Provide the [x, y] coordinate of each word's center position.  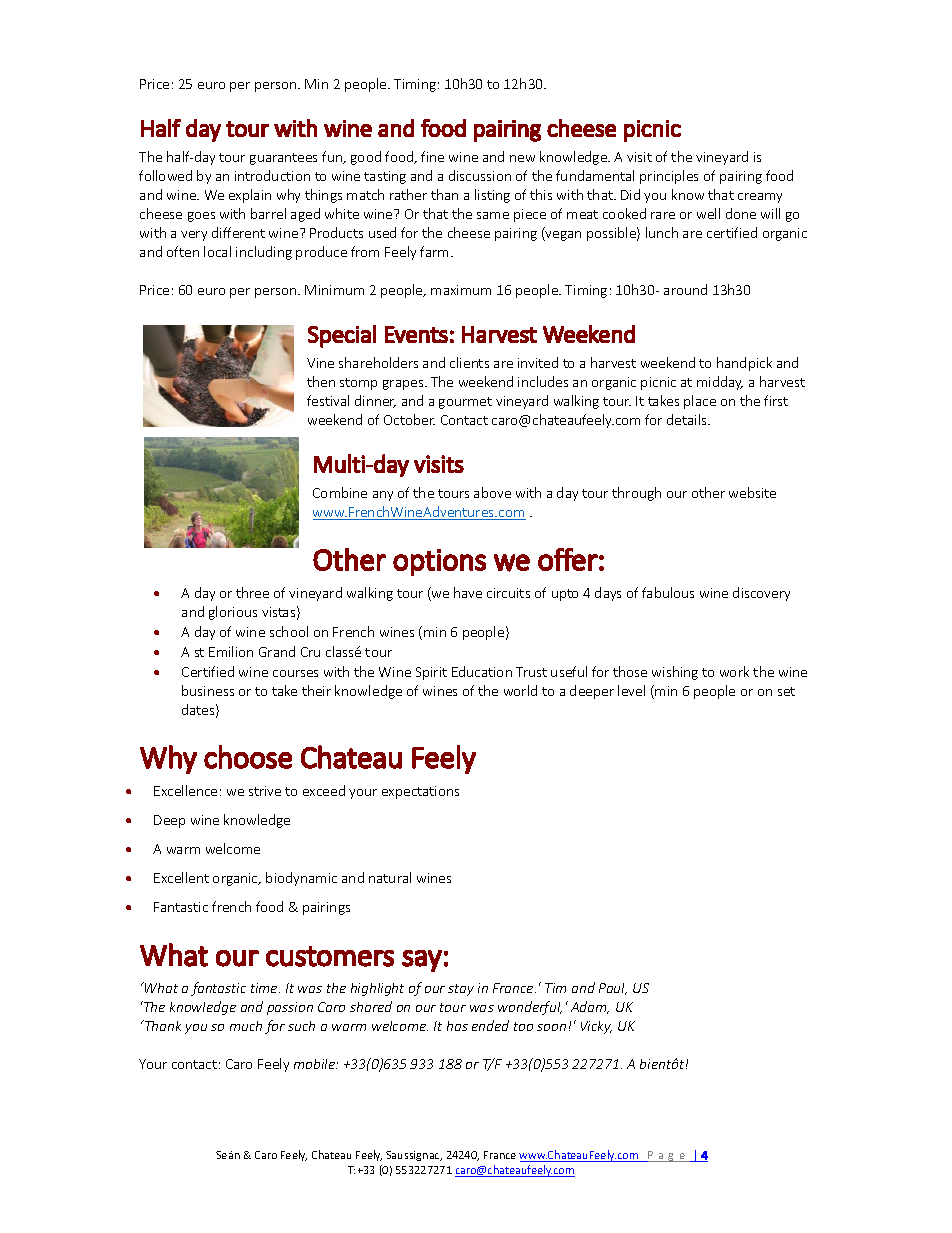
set [786, 691]
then [321, 381]
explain [250, 196]
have [468, 592]
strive [265, 791]
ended [490, 1025]
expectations [420, 792]
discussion [480, 175]
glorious [233, 613]
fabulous [668, 592]
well [708, 213]
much [246, 1026]
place [700, 402]
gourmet [465, 403]
